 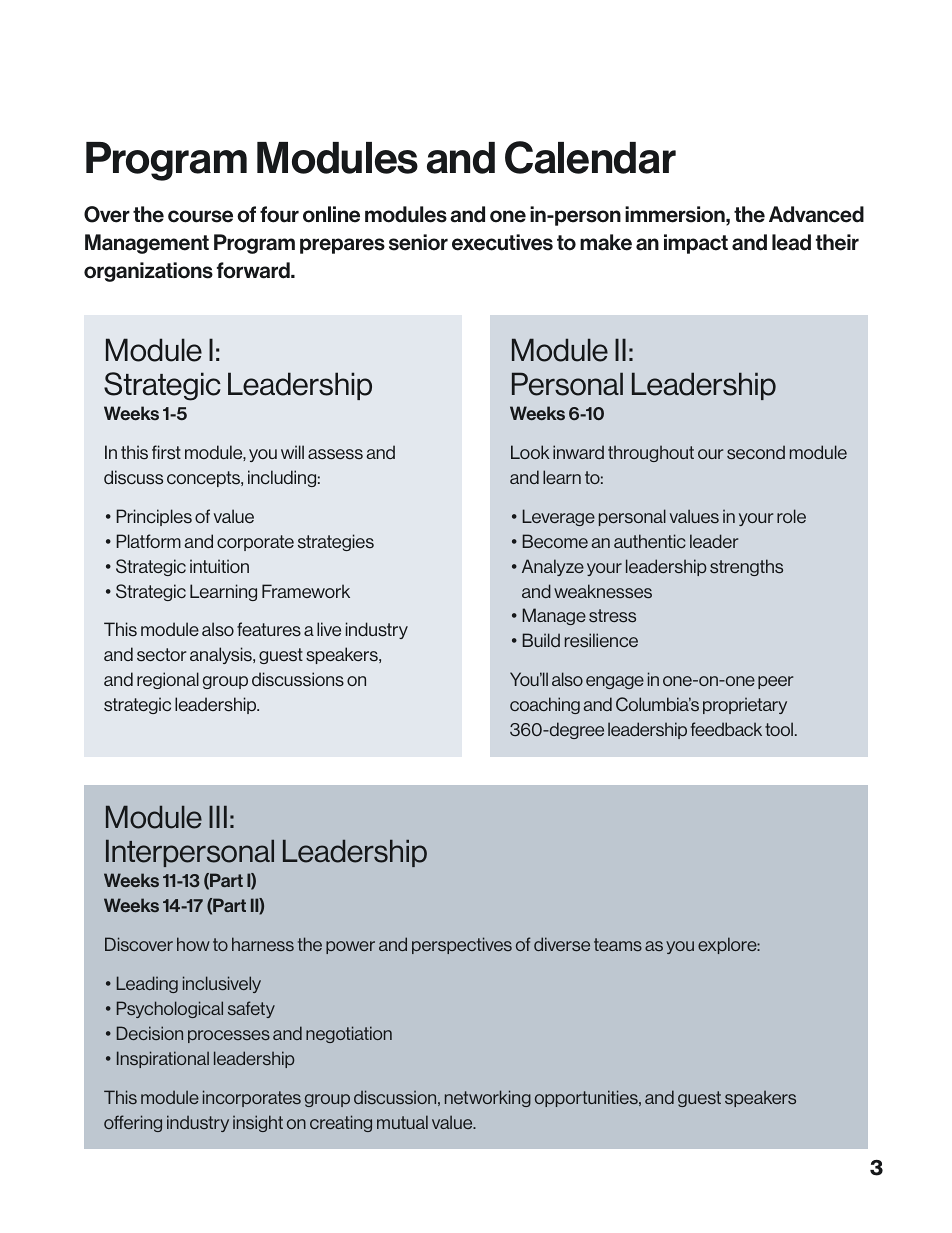 What do you see at coordinates (775, 682) in the screenshot?
I see `peer` at bounding box center [775, 682].
